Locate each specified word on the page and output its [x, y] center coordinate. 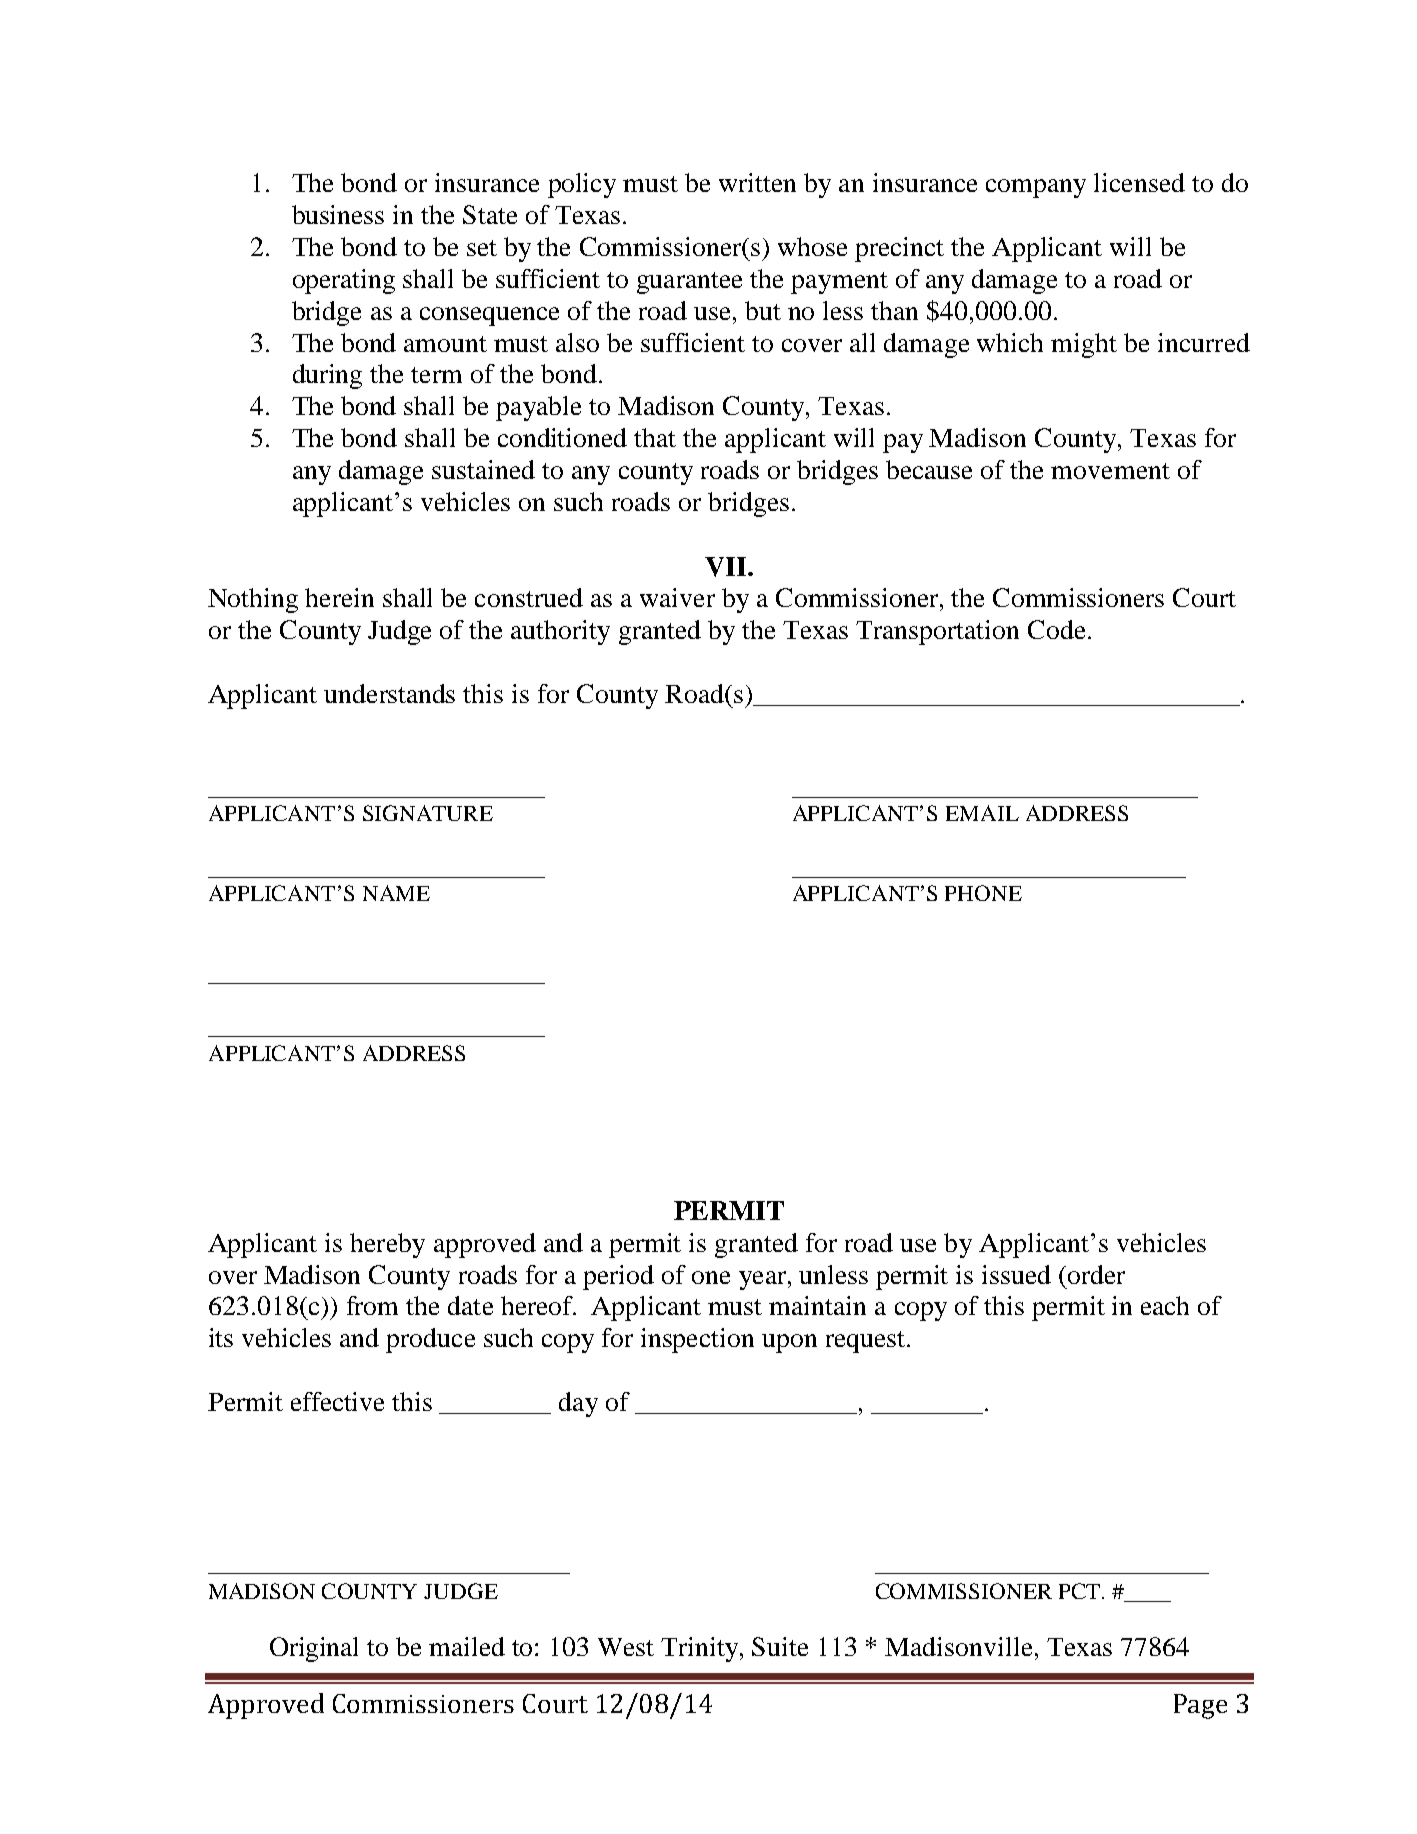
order [1096, 1274]
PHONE [983, 893]
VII [725, 567]
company [1036, 188]
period [618, 1277]
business [338, 214]
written [757, 182]
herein [339, 597]
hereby [387, 1245]
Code [1056, 629]
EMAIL [982, 813]
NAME [396, 893]
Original [314, 1649]
